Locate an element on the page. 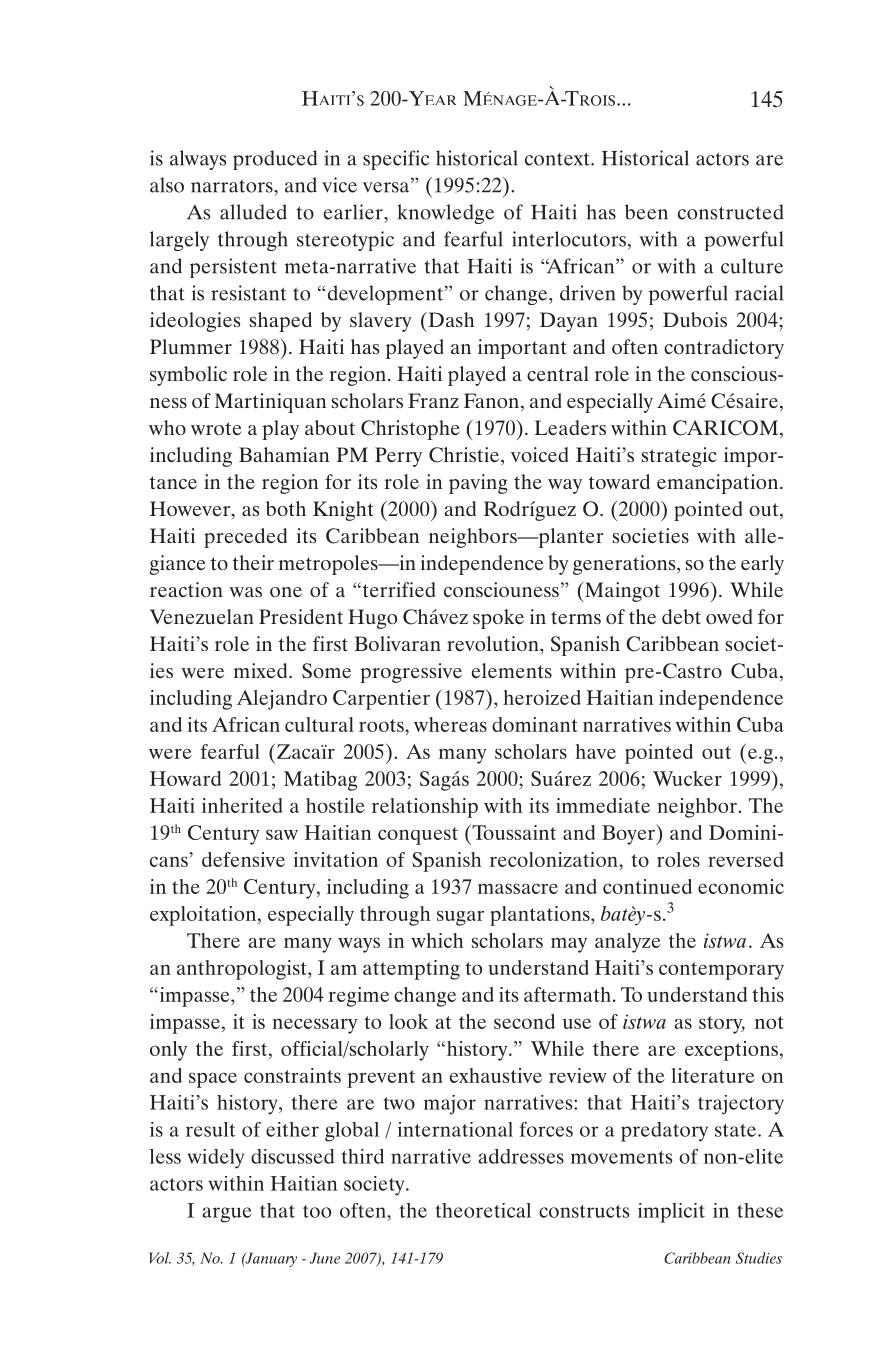  emancipation is located at coordinates (719, 484).
